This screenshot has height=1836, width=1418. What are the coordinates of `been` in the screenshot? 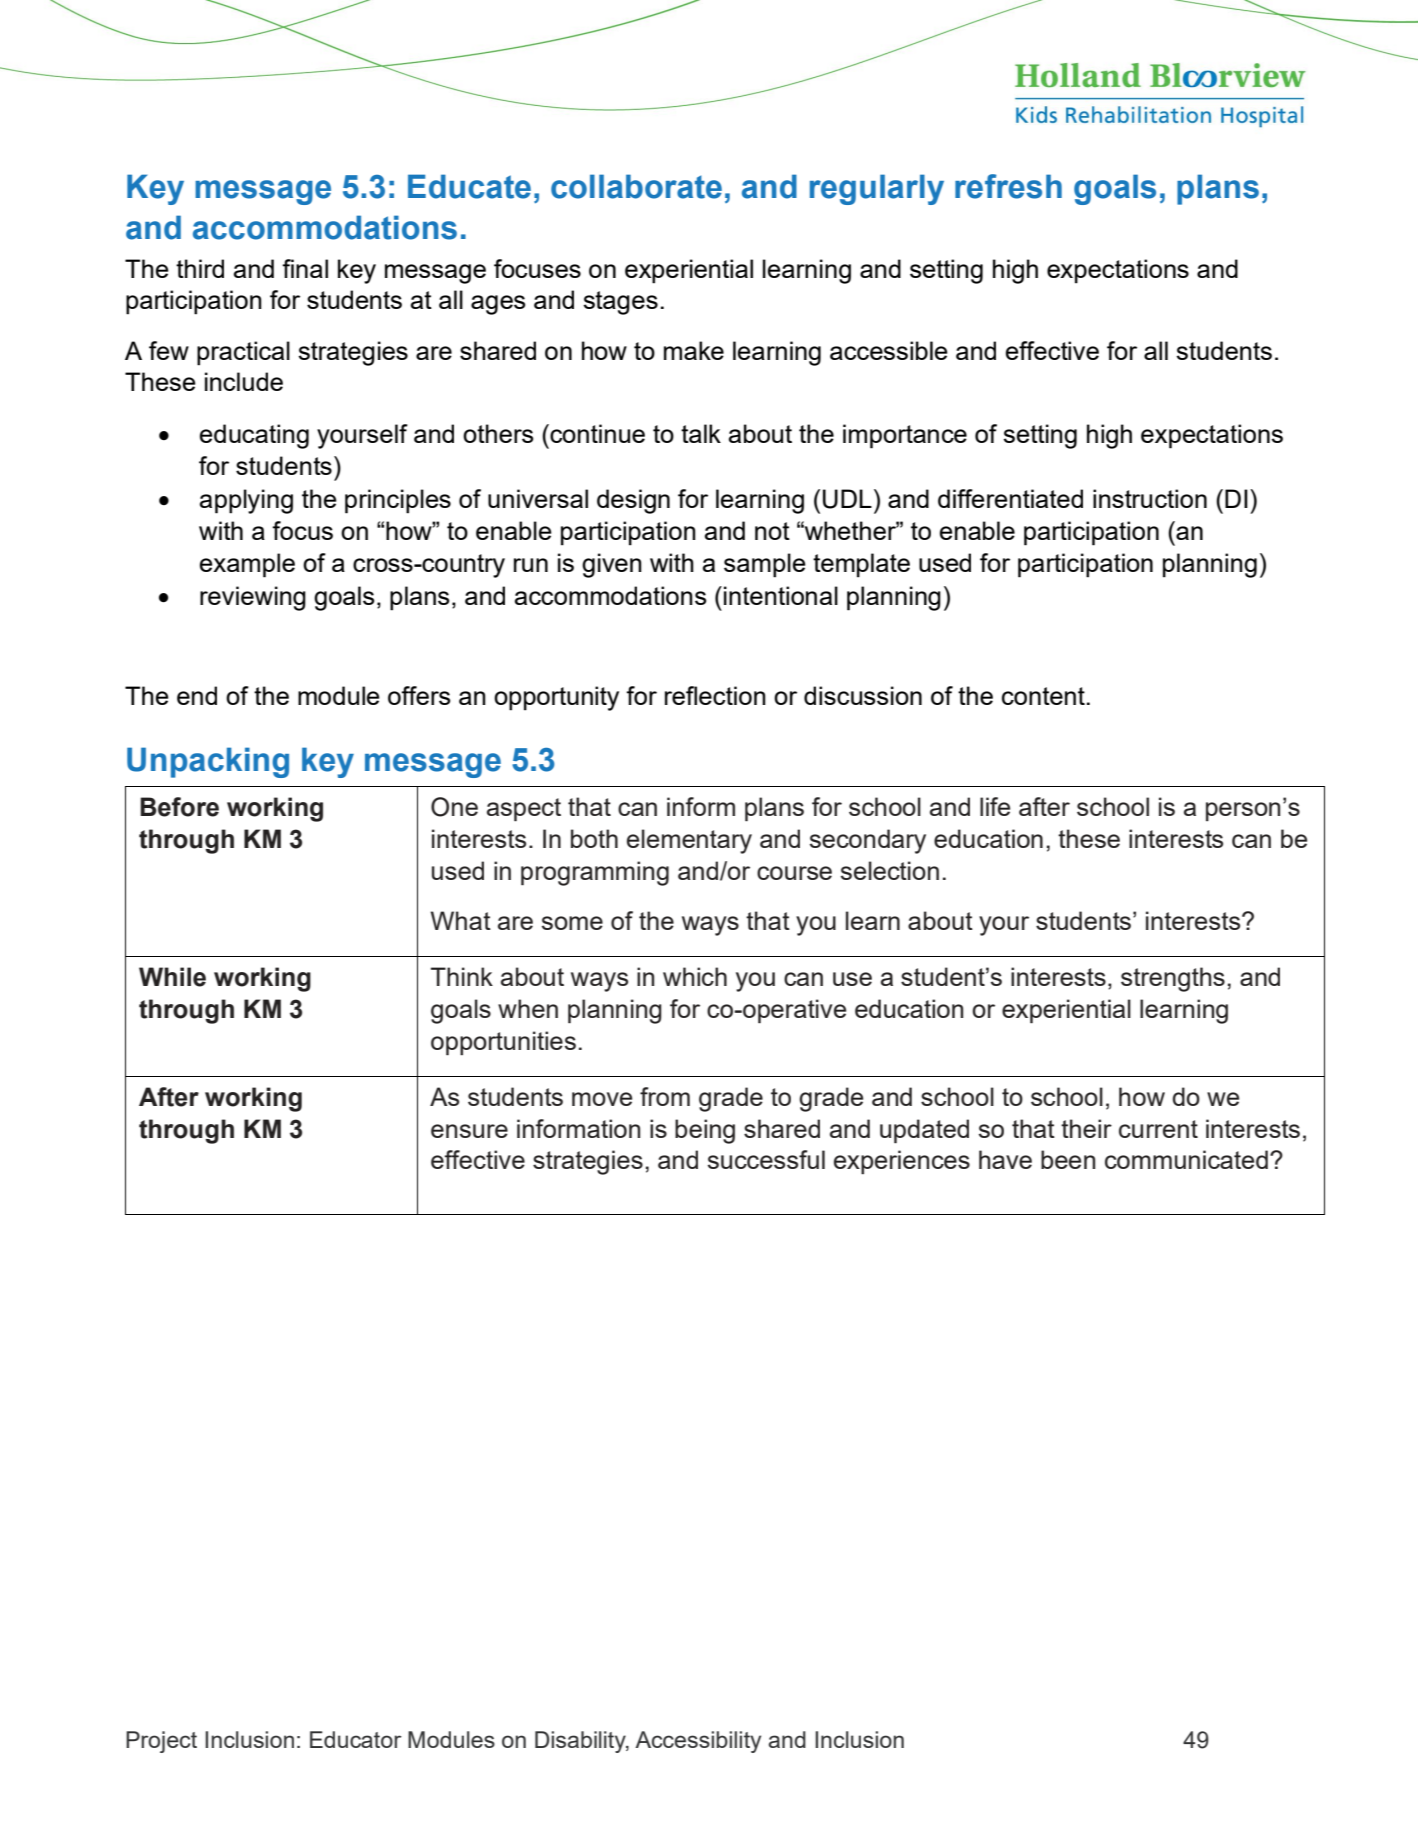 It's located at (1068, 1159).
